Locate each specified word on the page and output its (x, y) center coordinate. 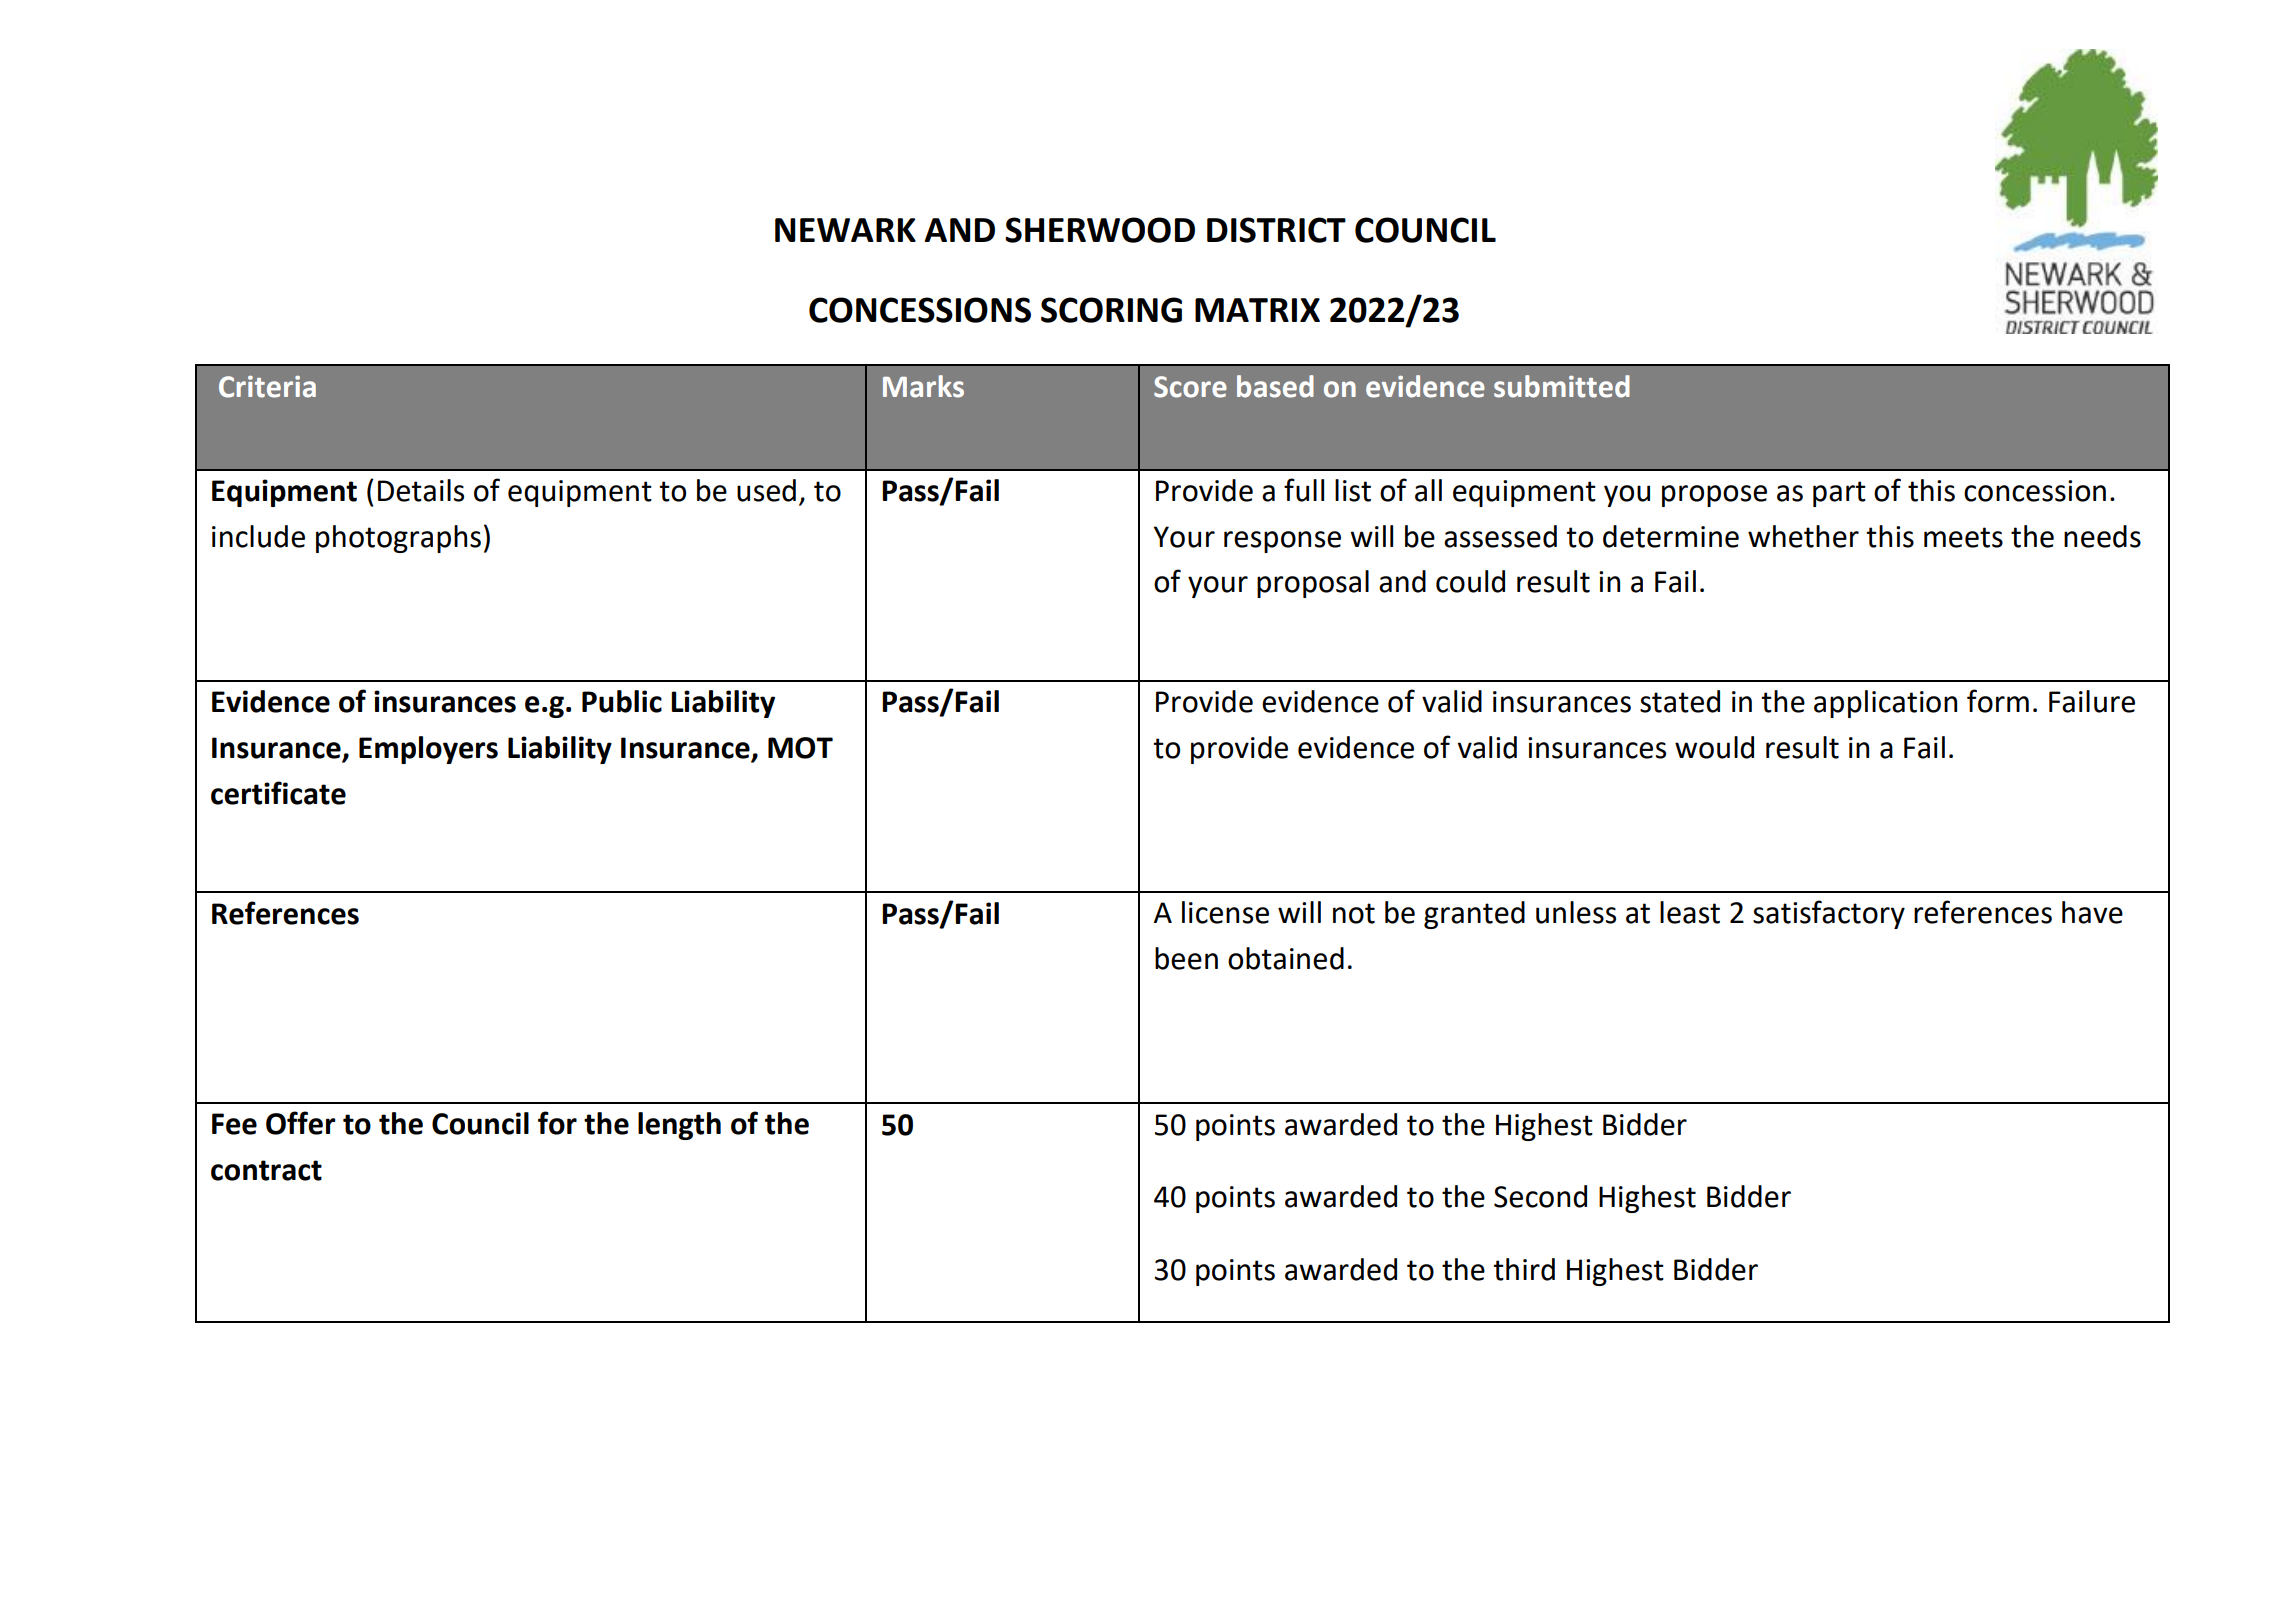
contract (266, 1170)
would (1714, 747)
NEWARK (845, 230)
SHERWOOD (1100, 230)
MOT (800, 748)
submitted (1562, 386)
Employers (428, 750)
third (1524, 1269)
